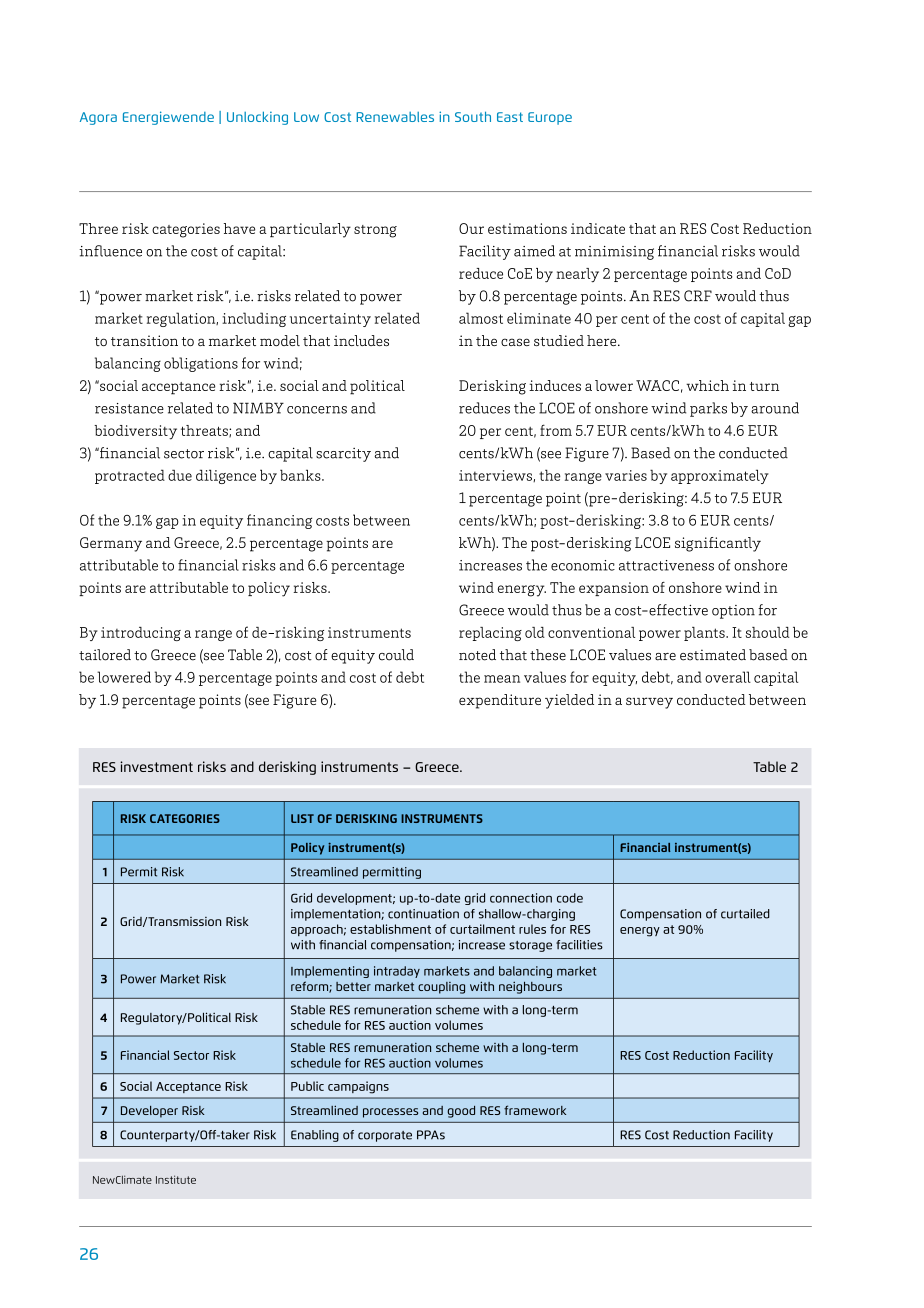 The width and height of the screenshot is (924, 1308). I want to click on good, so click(461, 1112).
